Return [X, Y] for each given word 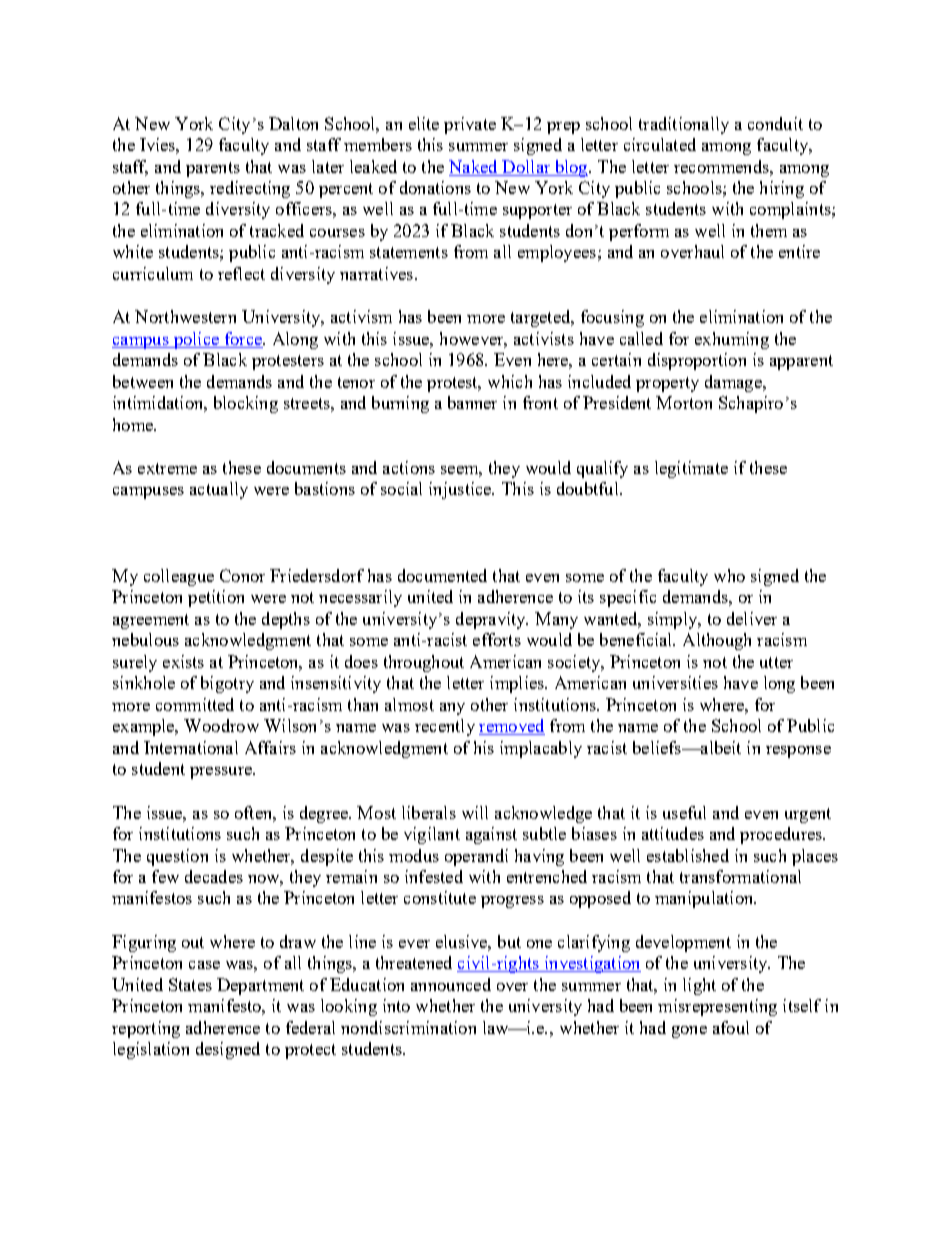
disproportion [697, 361]
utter [776, 662]
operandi [476, 857]
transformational [740, 876]
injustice [461, 490]
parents [213, 169]
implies [518, 684]
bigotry [227, 684]
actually [219, 490]
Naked [473, 166]
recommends [722, 166]
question [177, 857]
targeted [542, 318]
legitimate [691, 469]
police [196, 340]
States [190, 984]
